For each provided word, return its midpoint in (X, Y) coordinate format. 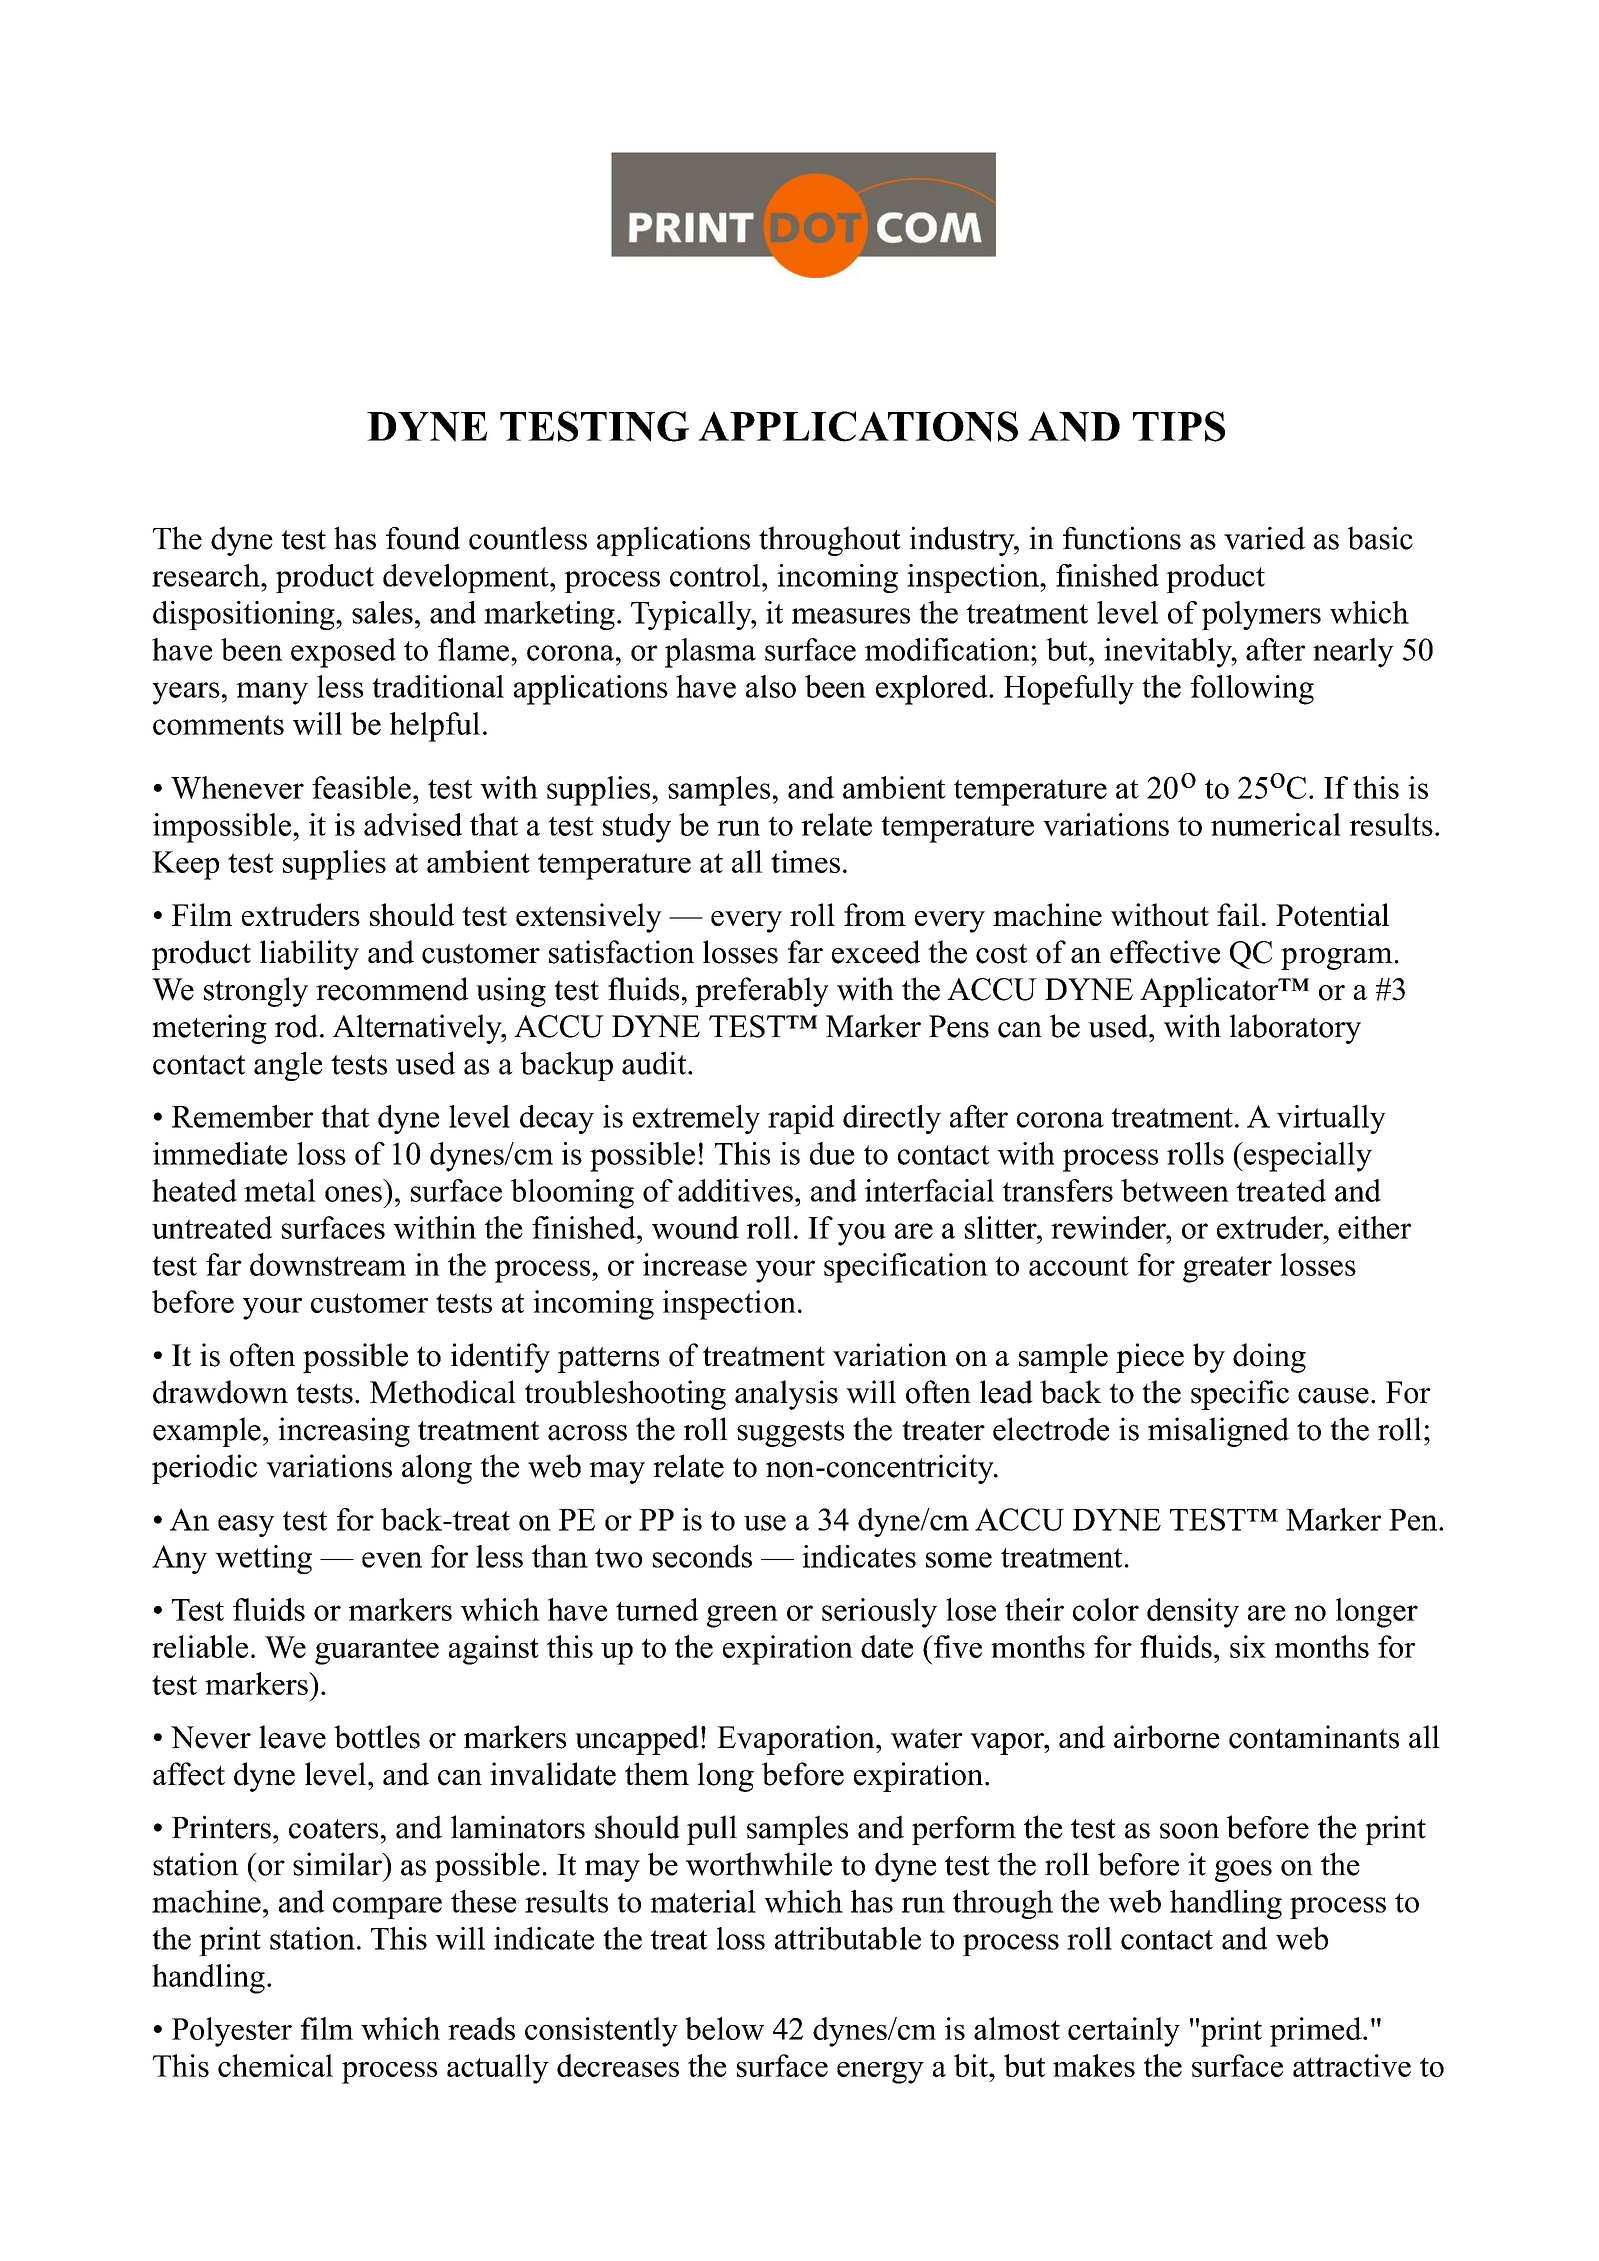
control (715, 575)
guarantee (377, 1652)
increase (695, 1264)
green (742, 1616)
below (724, 2028)
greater (1227, 1269)
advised (413, 824)
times (805, 861)
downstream (328, 1264)
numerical (1276, 824)
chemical (275, 2065)
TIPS (1179, 426)
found (423, 538)
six (1248, 1646)
